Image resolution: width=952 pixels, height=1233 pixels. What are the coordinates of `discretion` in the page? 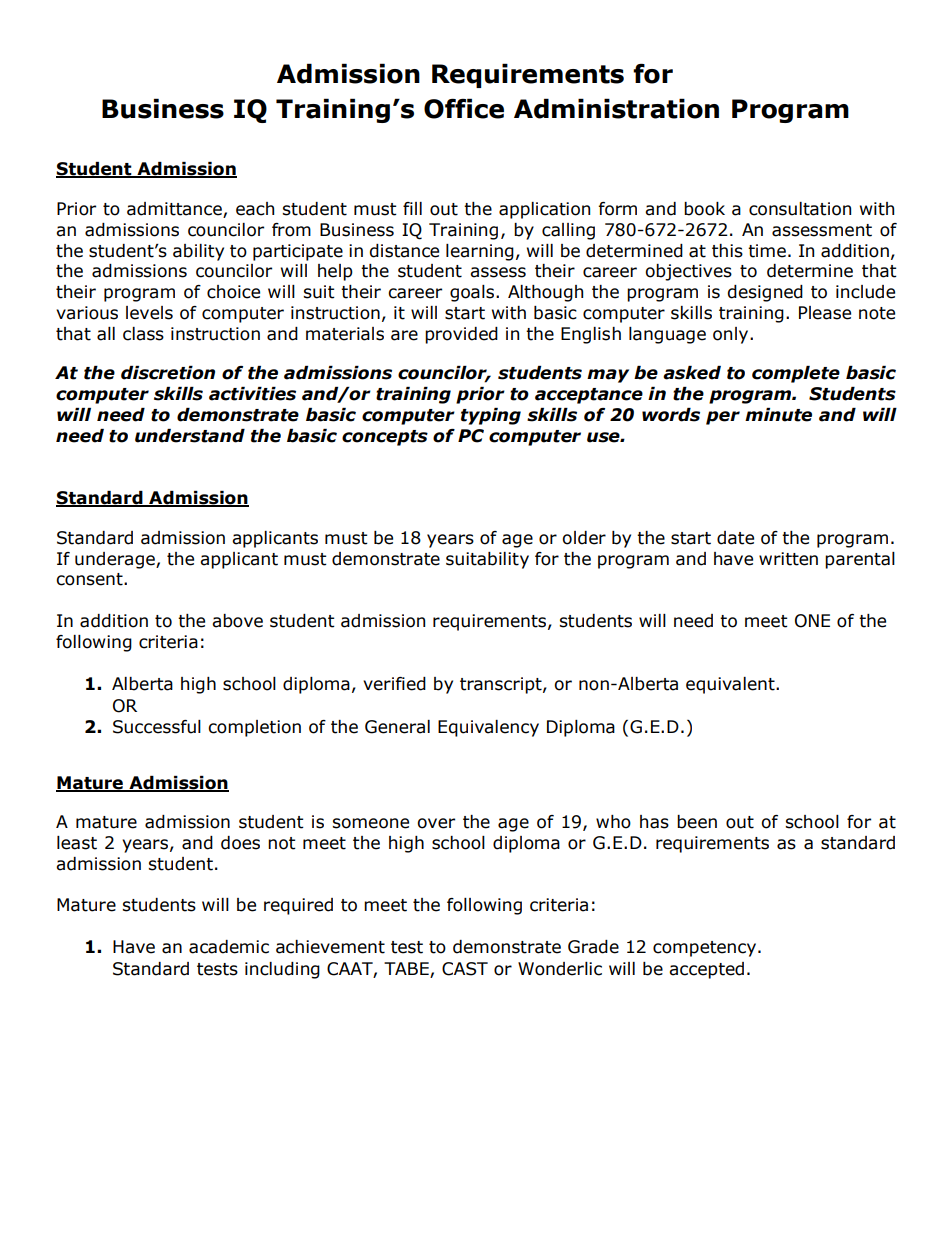 It's located at (168, 373).
